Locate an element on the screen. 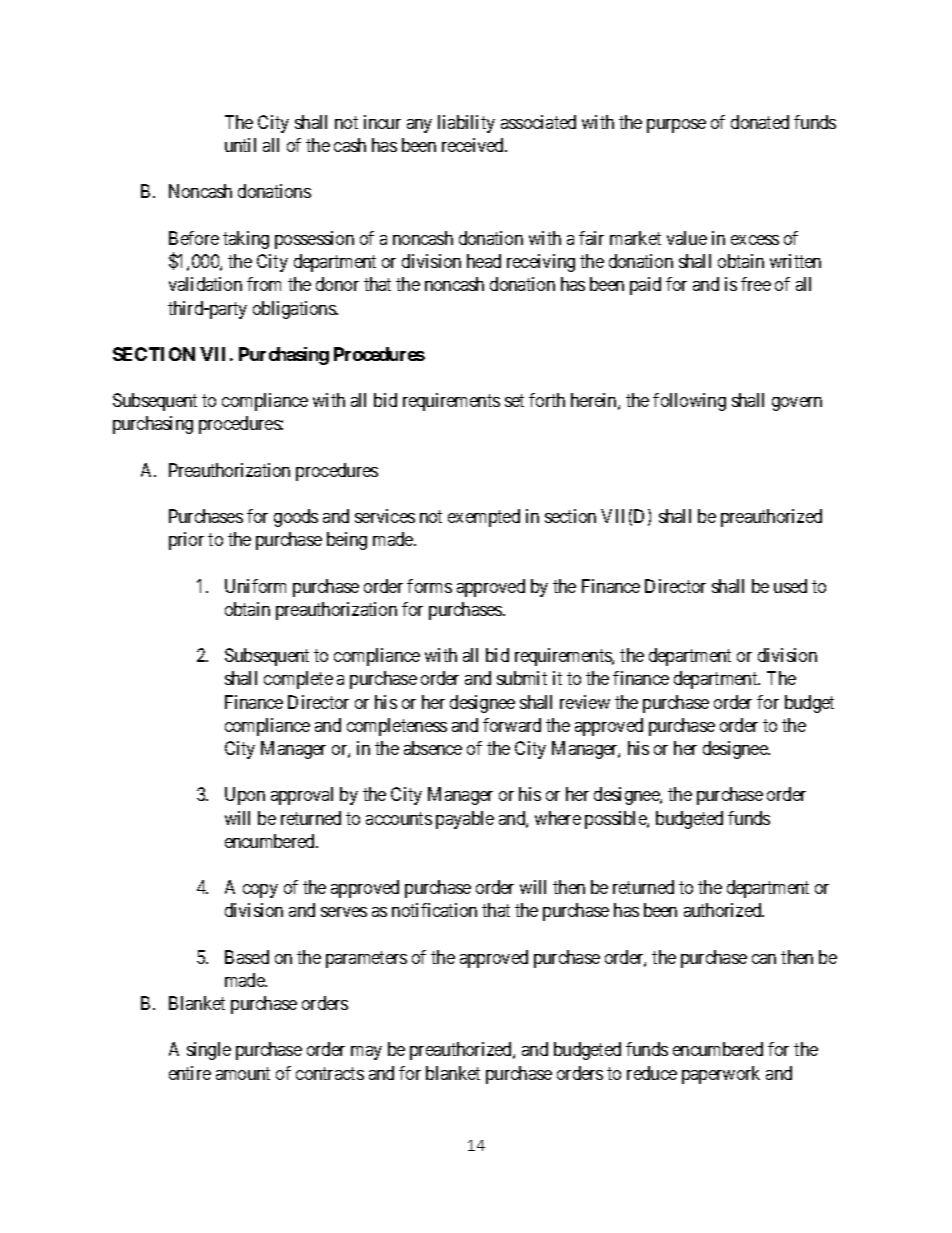  may is located at coordinates (366, 1053).
